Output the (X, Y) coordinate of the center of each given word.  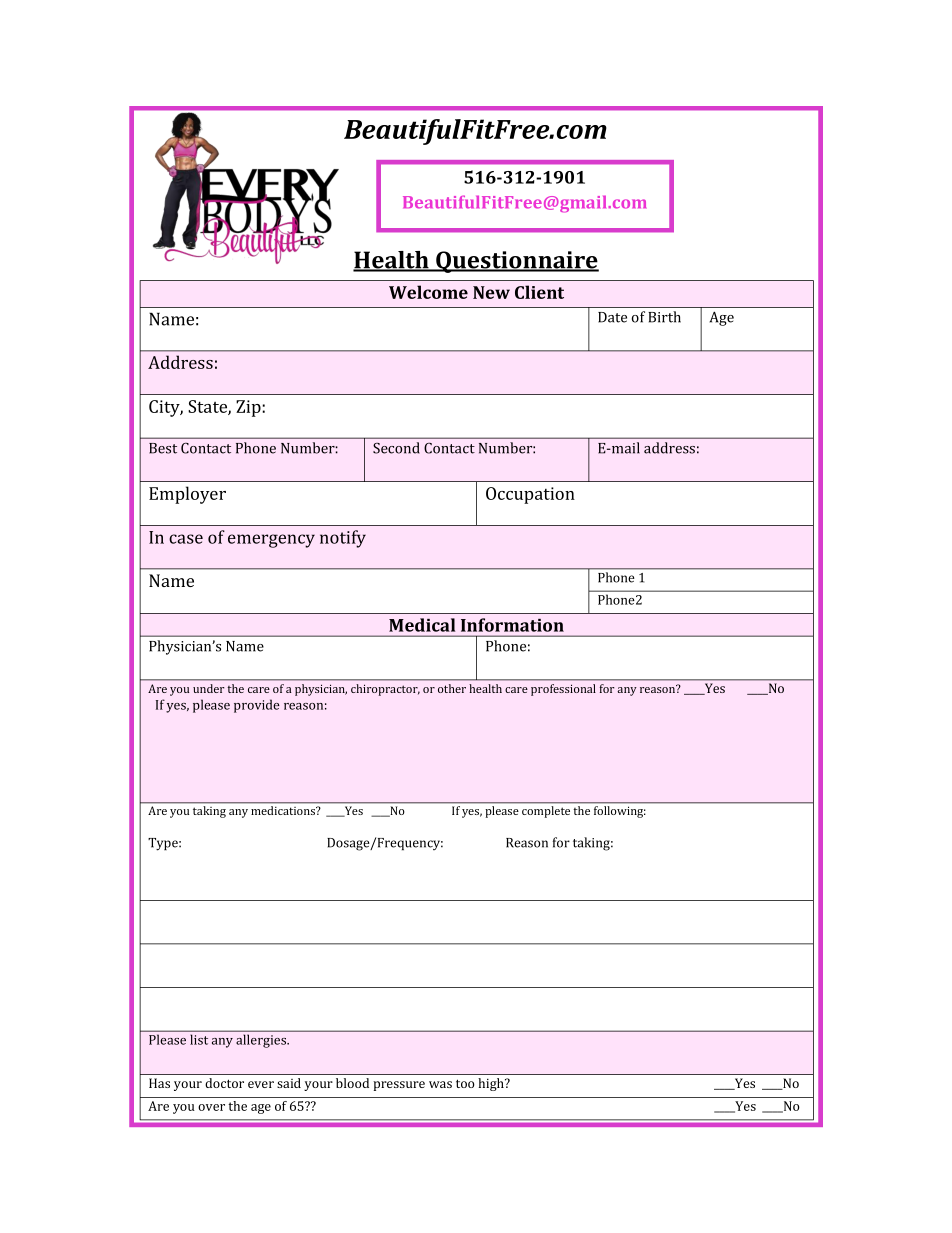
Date (612, 317)
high (492, 1084)
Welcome (428, 292)
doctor (224, 1083)
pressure (399, 1086)
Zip (249, 408)
